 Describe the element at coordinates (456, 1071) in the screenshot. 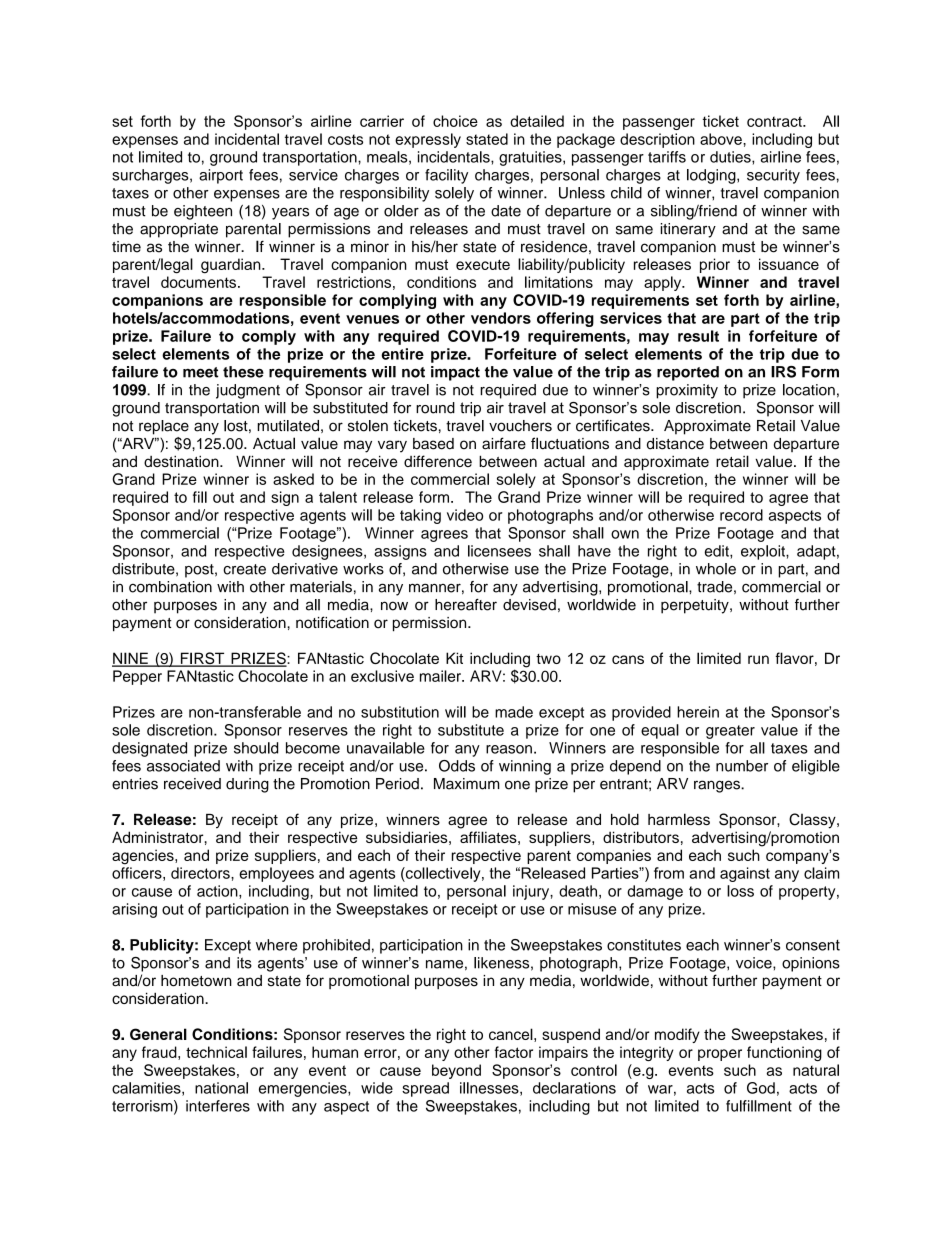

I see `beyond` at that location.
